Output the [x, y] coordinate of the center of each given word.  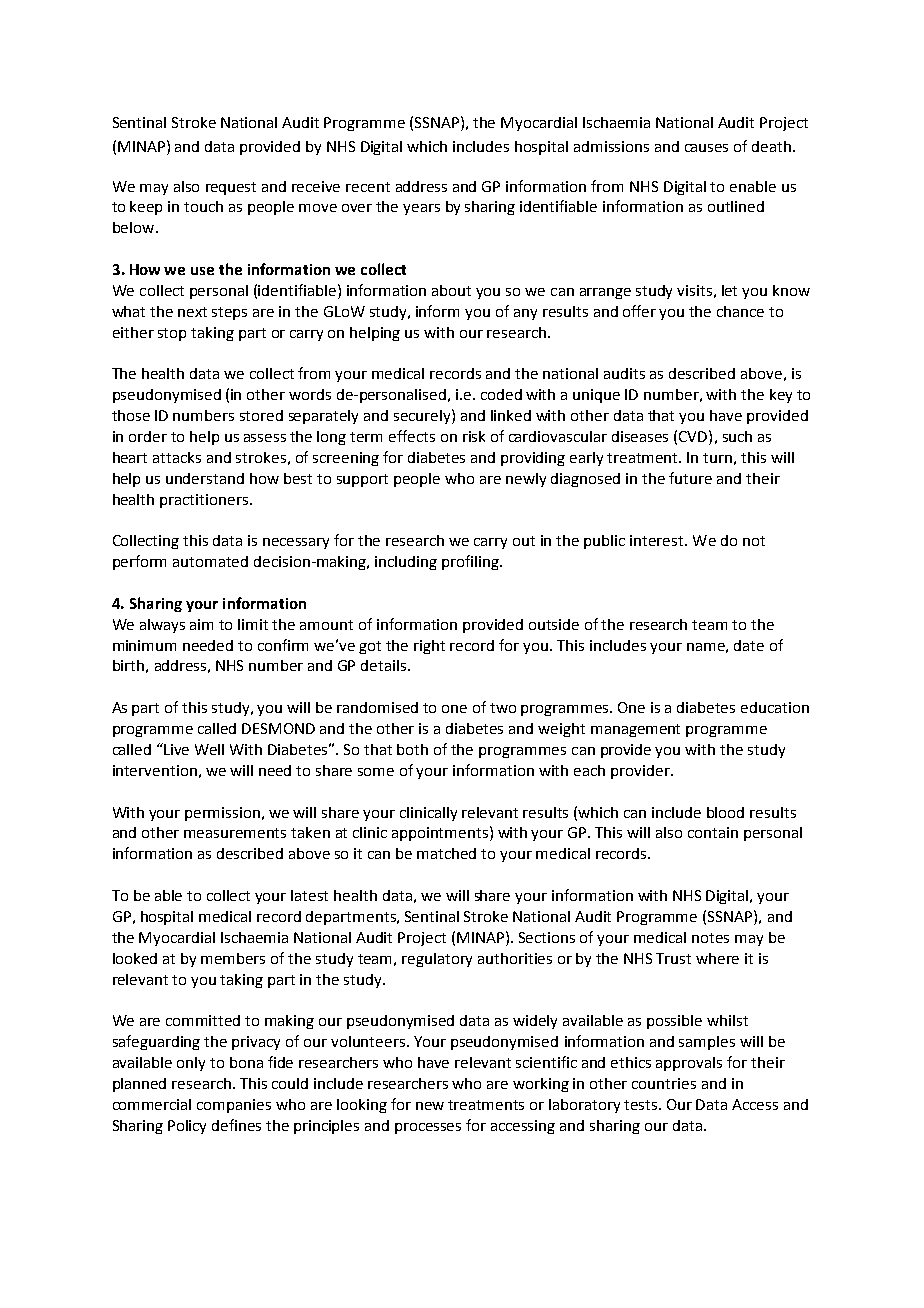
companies [234, 1106]
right [429, 647]
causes [706, 148]
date [749, 645]
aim [201, 624]
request [231, 188]
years [421, 209]
